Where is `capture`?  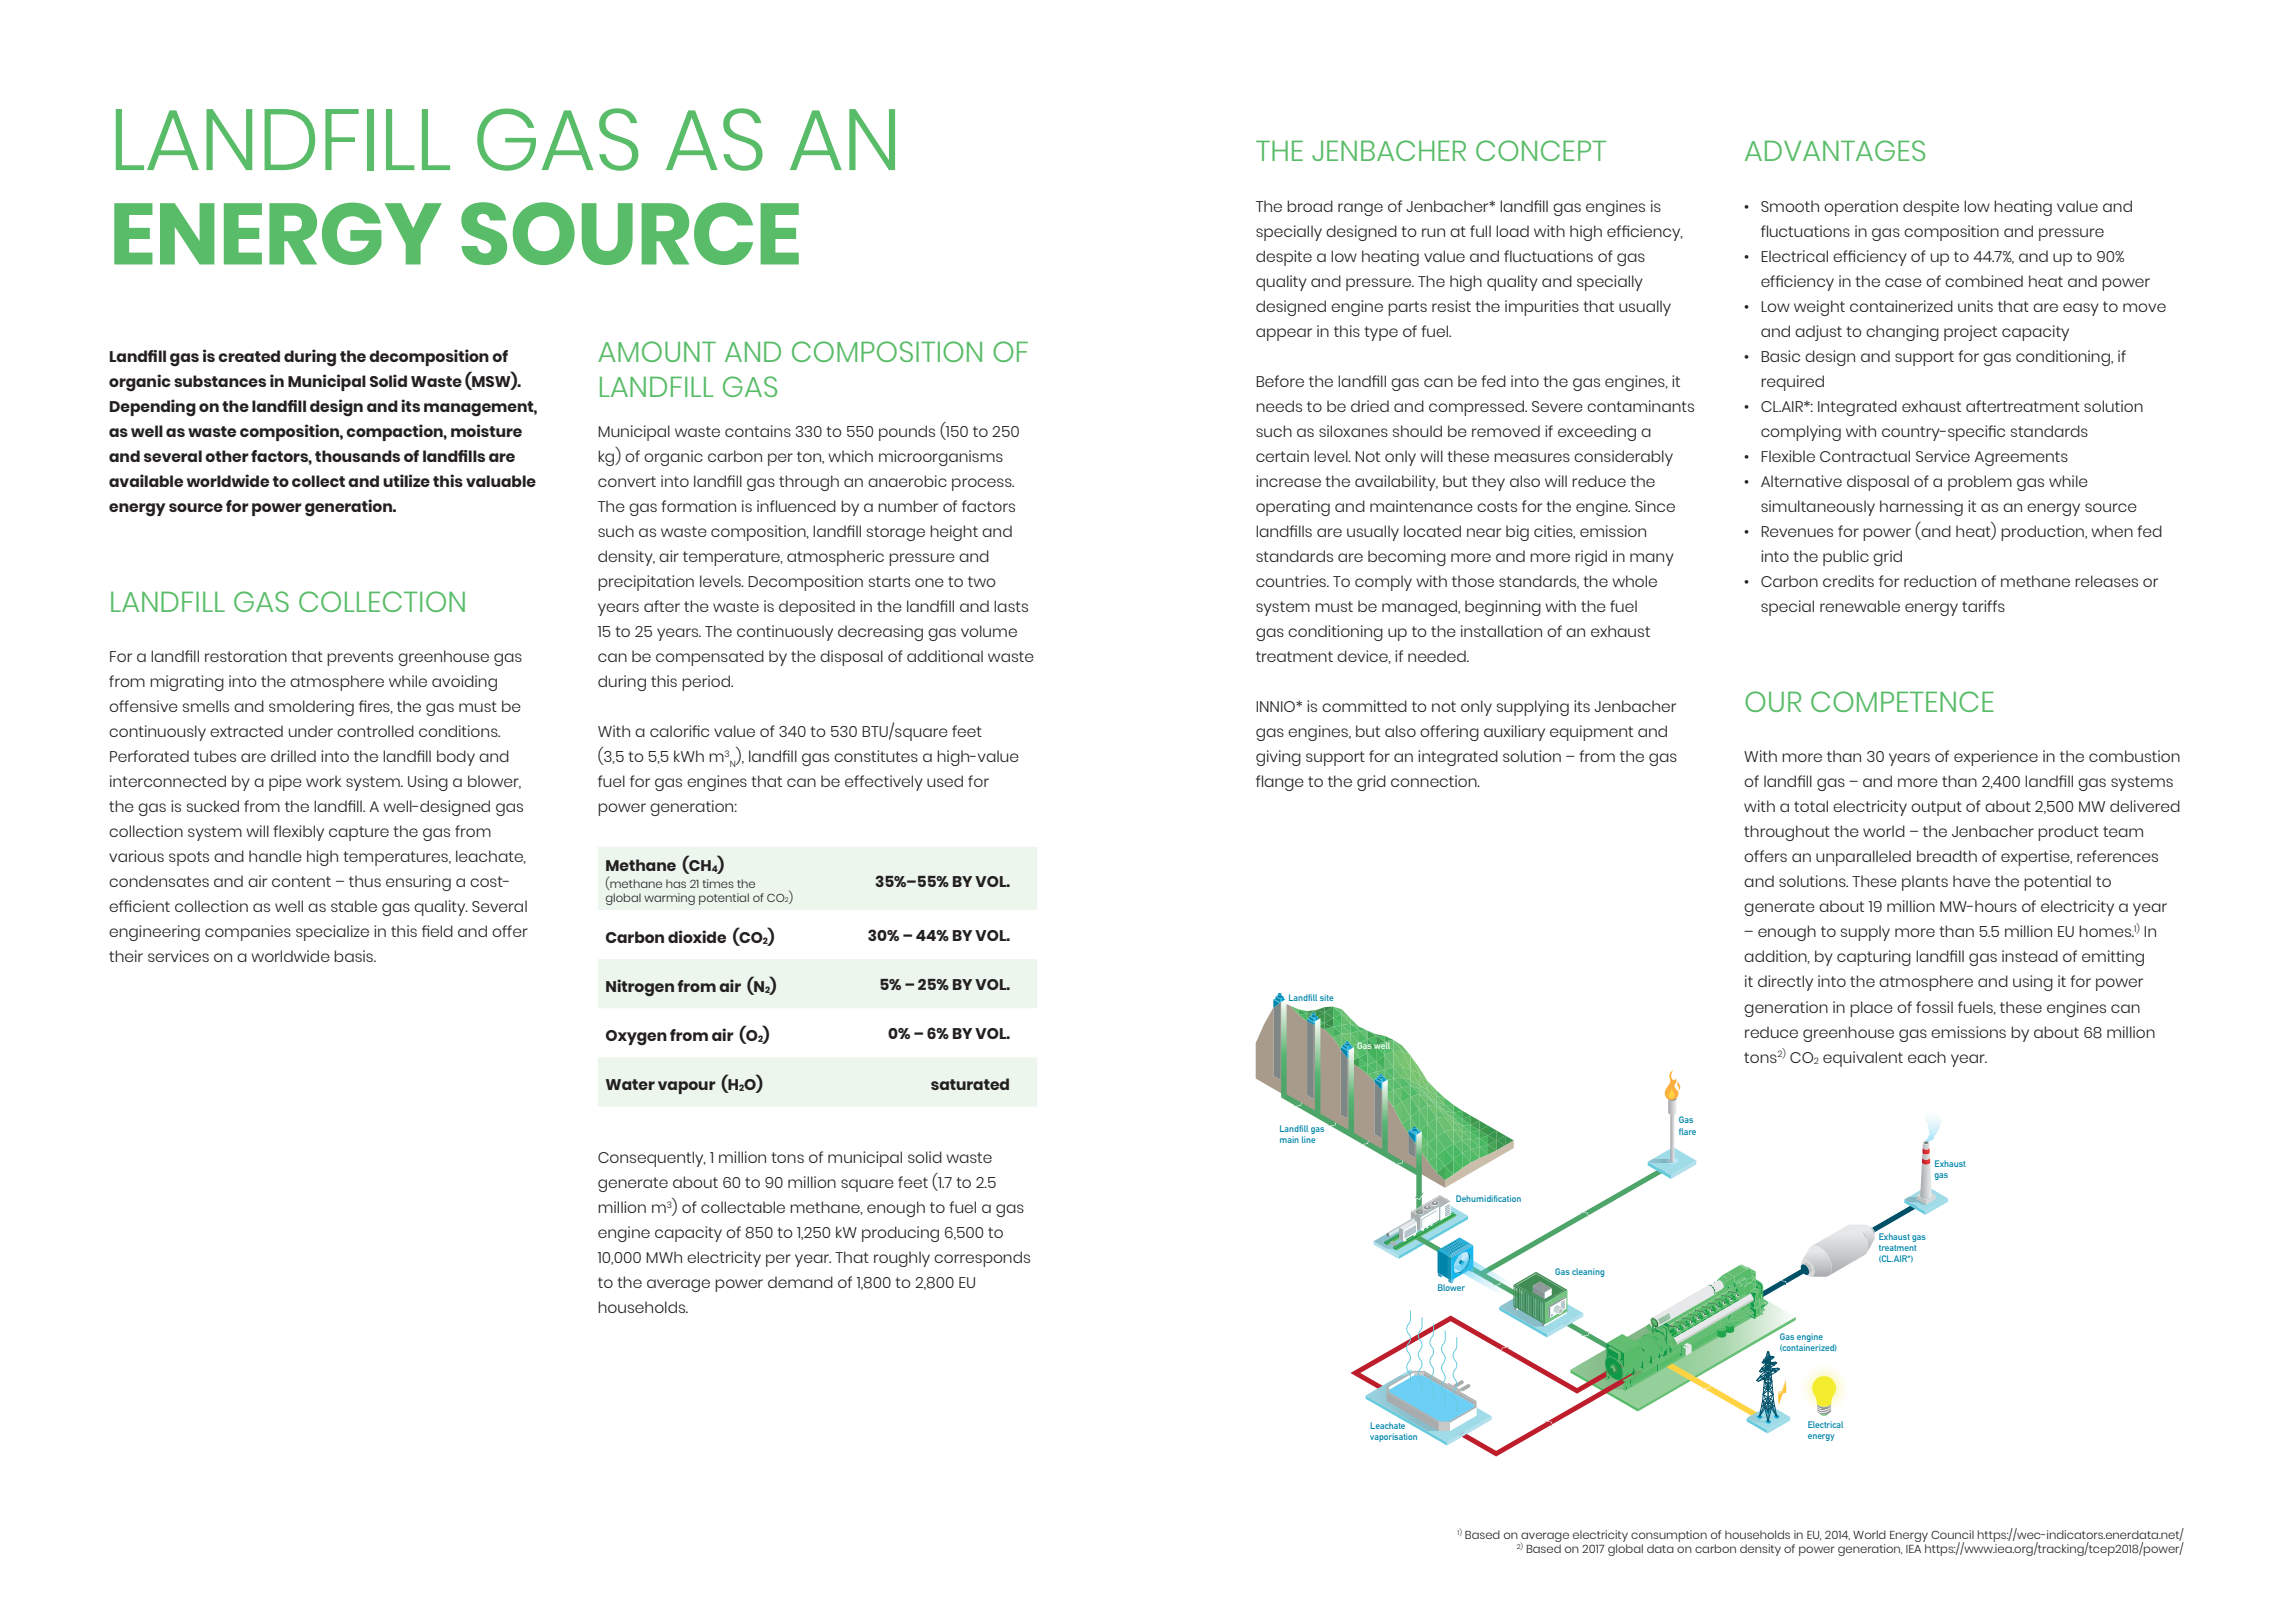 capture is located at coordinates (359, 833).
